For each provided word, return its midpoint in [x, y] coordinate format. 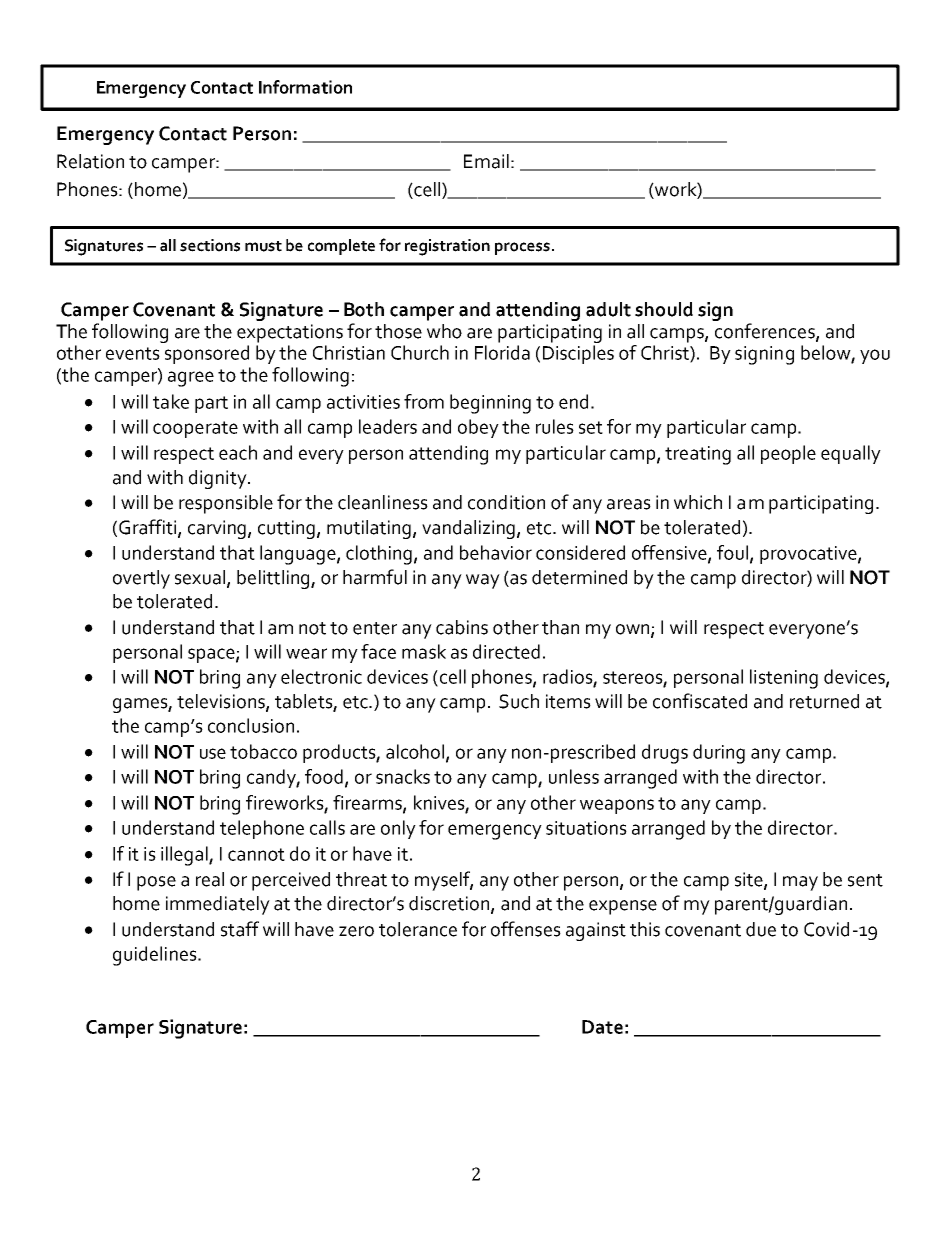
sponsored [207, 354]
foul [734, 553]
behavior [496, 552]
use [213, 753]
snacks [403, 776]
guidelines [156, 956]
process [522, 248]
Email [486, 161]
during [719, 754]
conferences [766, 332]
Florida [502, 352]
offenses [526, 929]
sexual [201, 578]
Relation [90, 161]
